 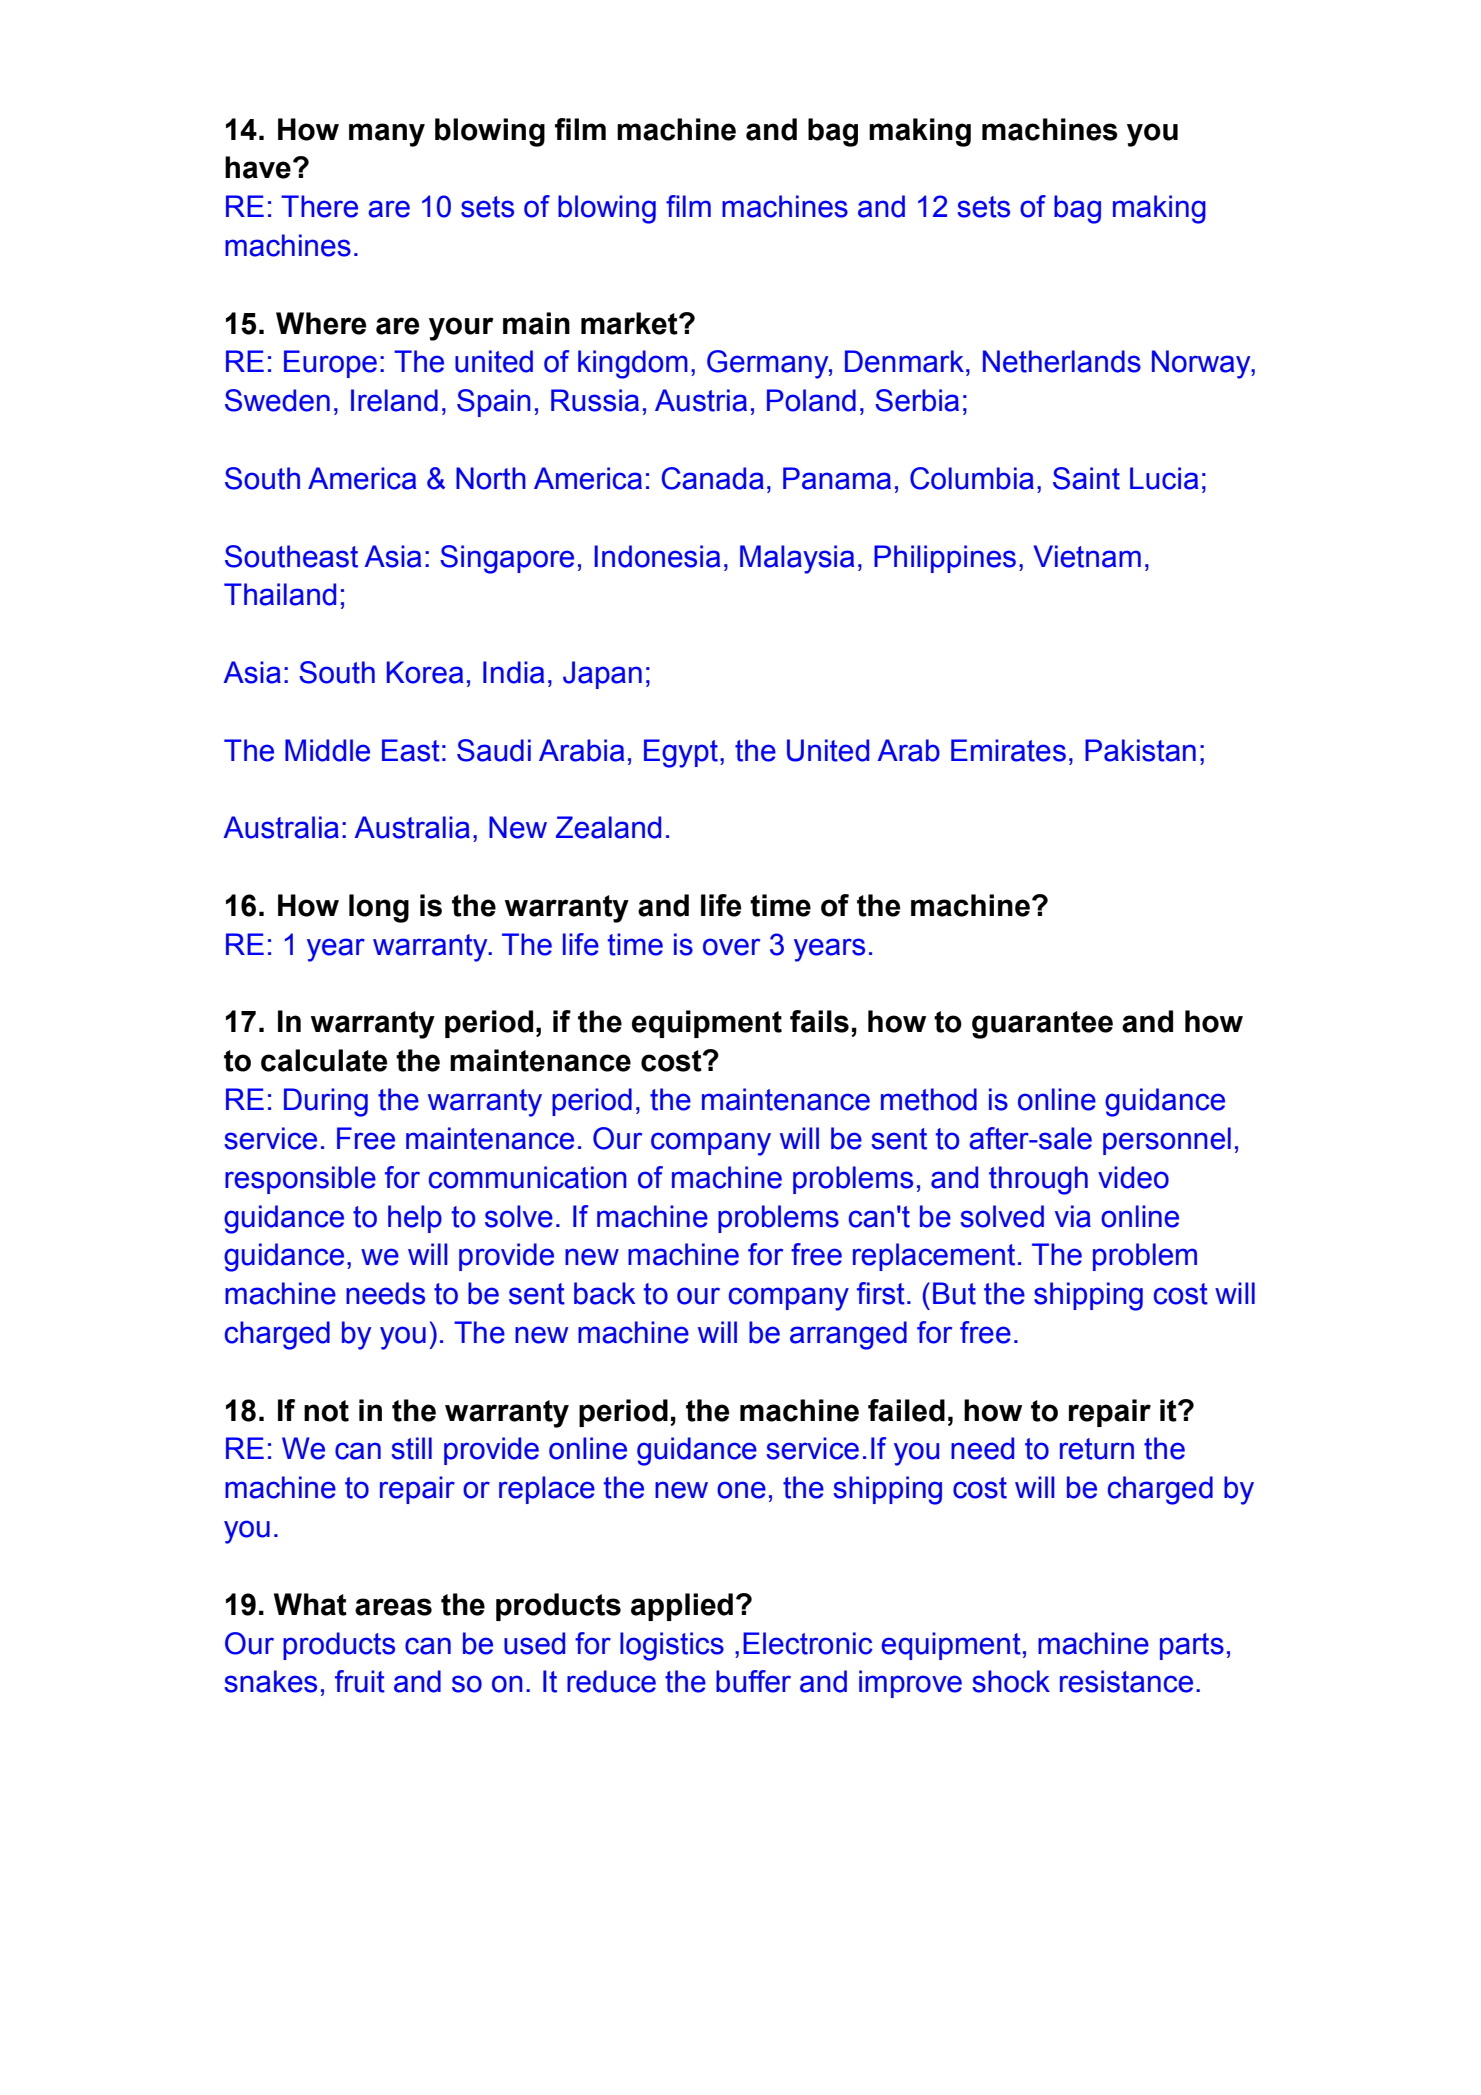 What do you see at coordinates (300, 1180) in the screenshot?
I see `responsible` at bounding box center [300, 1180].
